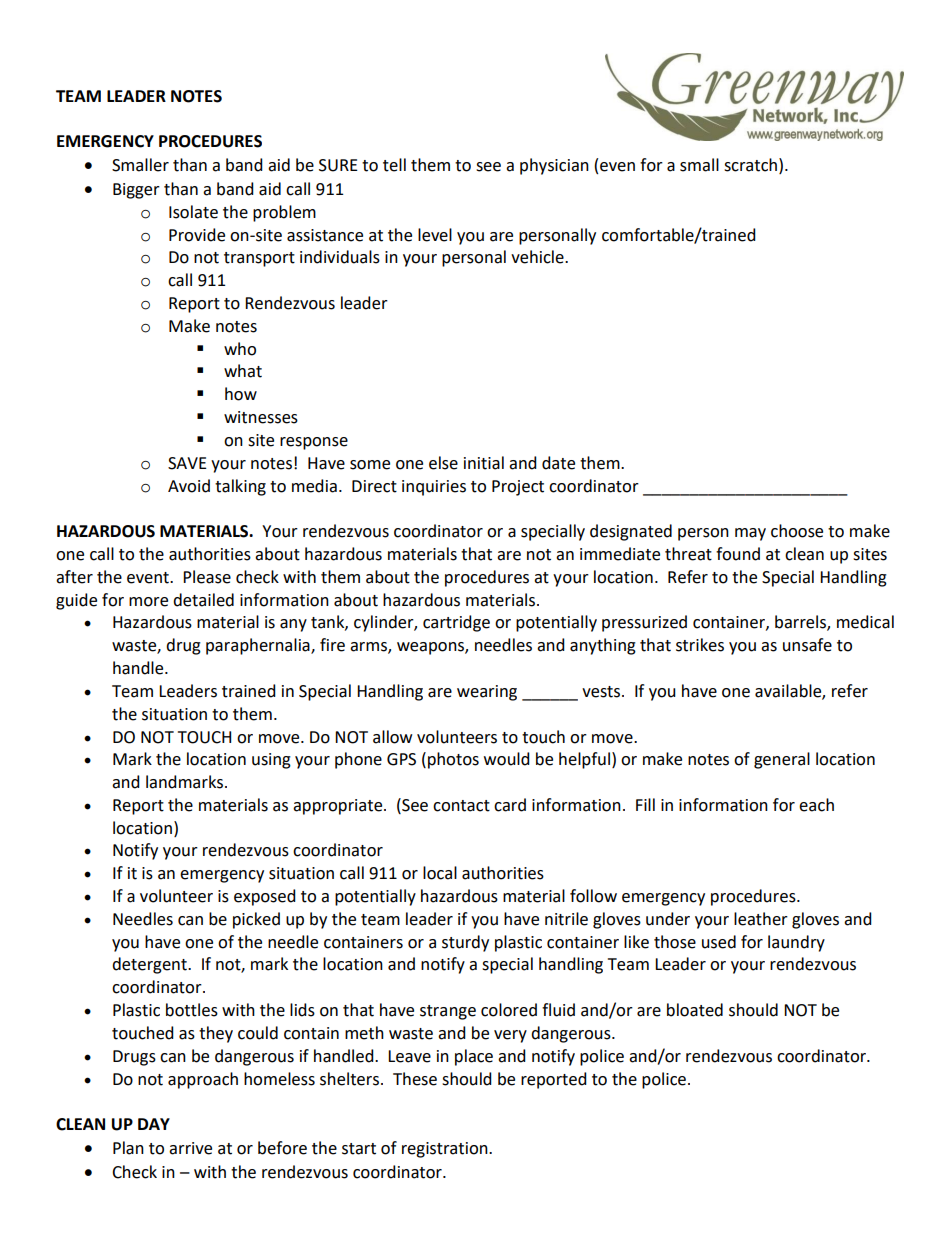 The width and height of the page is (952, 1233). Describe the element at coordinates (487, 693) in the page. I see `wearing` at that location.
